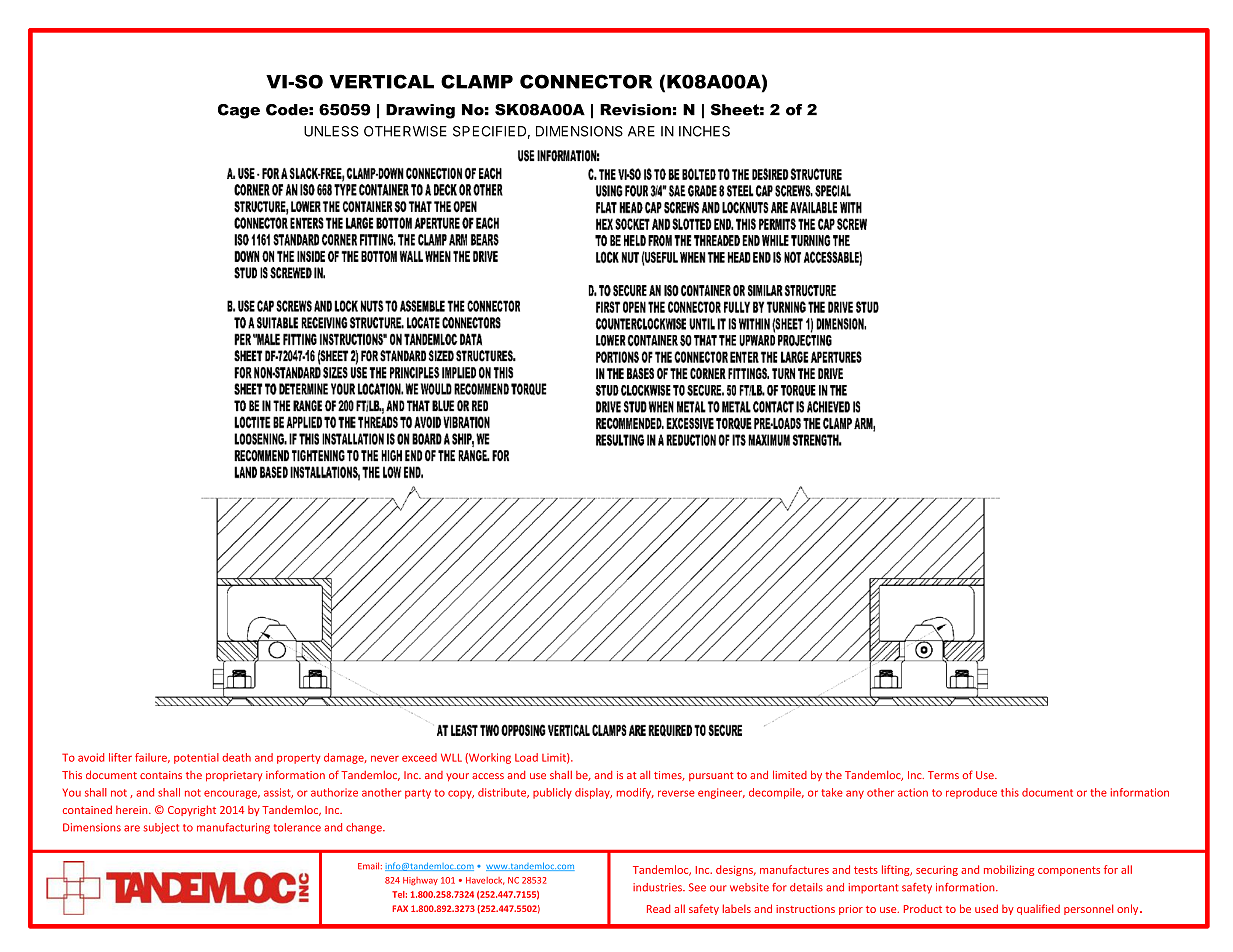 The height and width of the document is (952, 1233). I want to click on manufacturing, so click(233, 828).
